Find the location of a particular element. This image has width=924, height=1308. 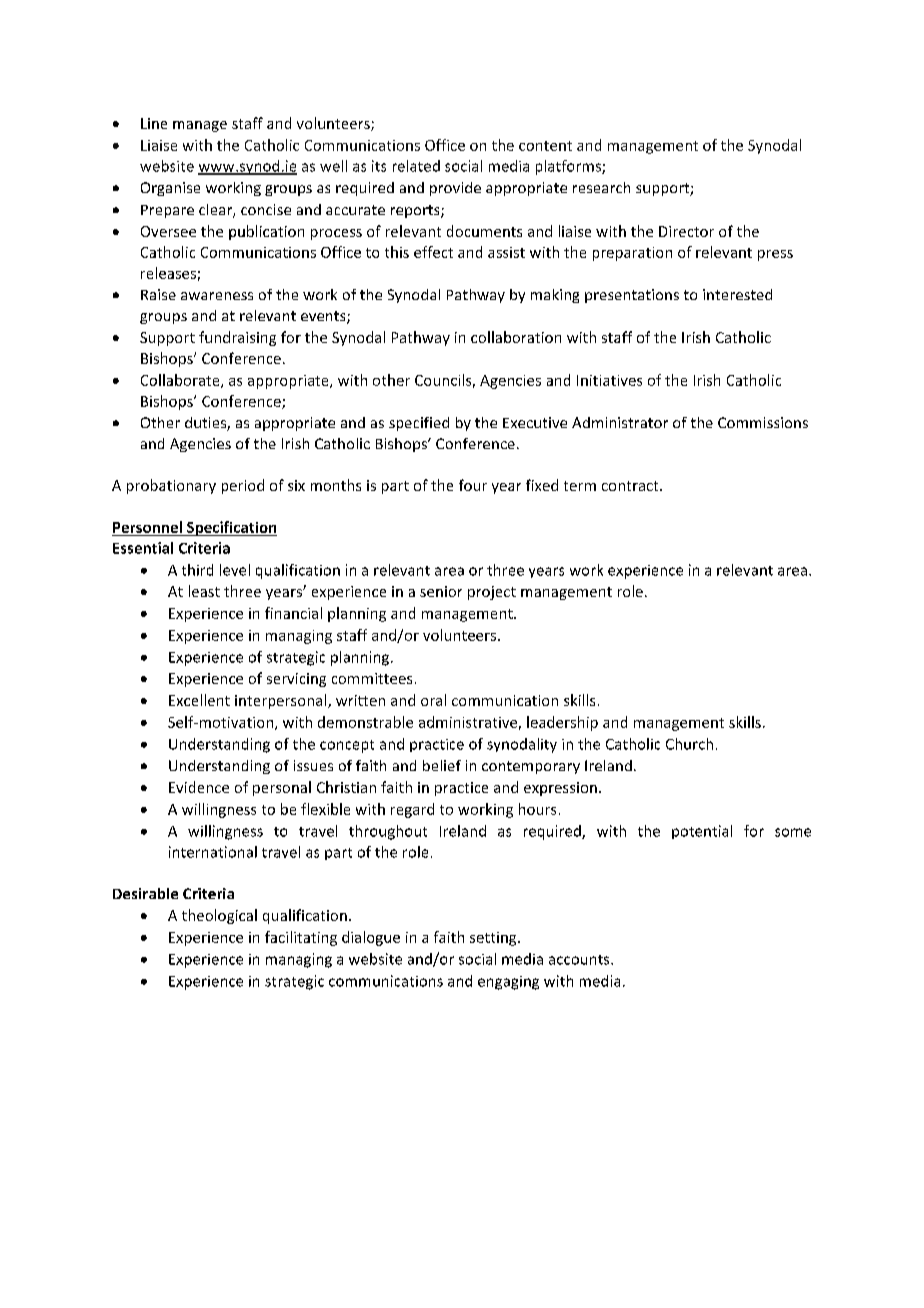

Line is located at coordinates (154, 123).
